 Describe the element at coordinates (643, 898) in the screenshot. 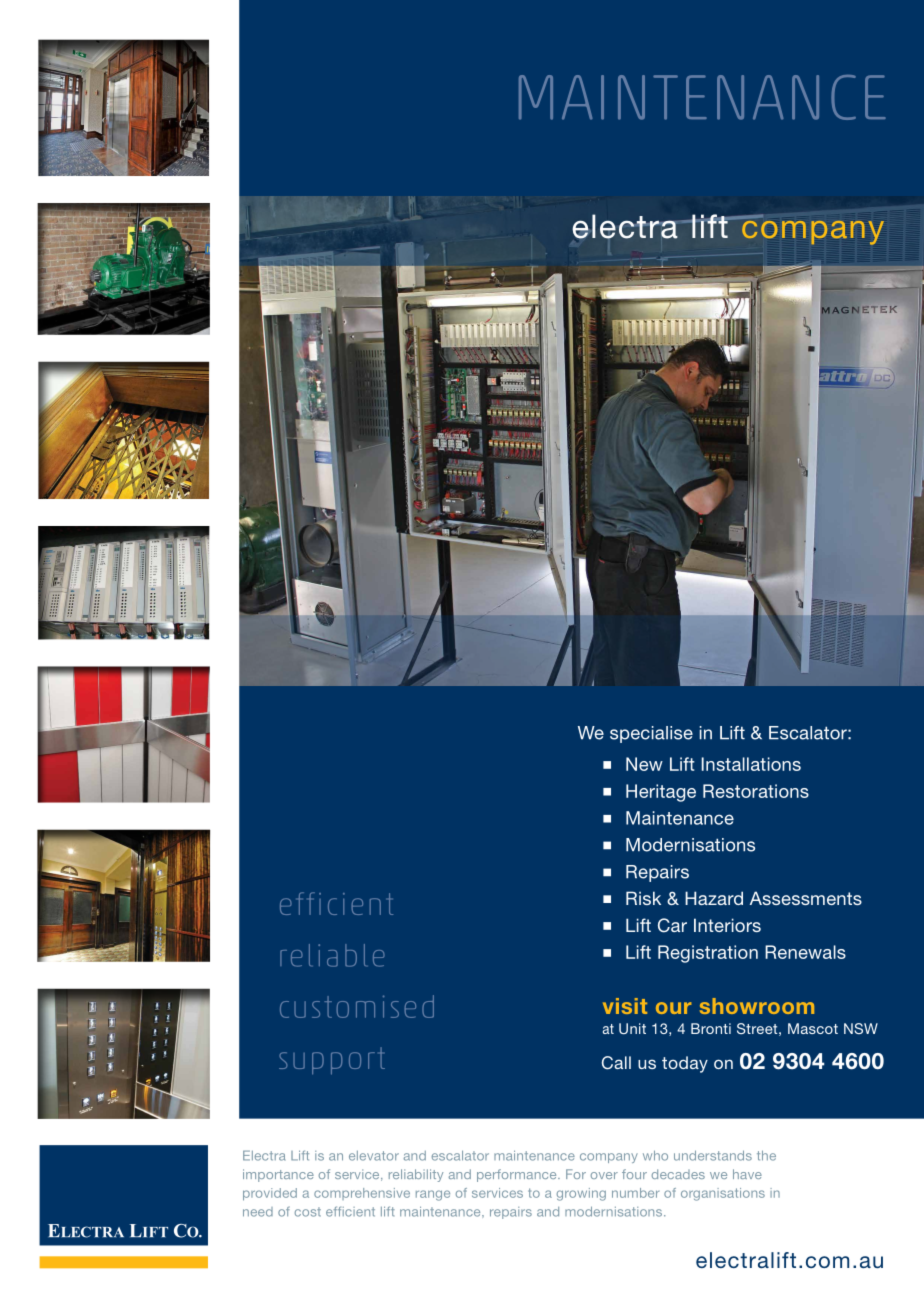

I see `Risk` at that location.
